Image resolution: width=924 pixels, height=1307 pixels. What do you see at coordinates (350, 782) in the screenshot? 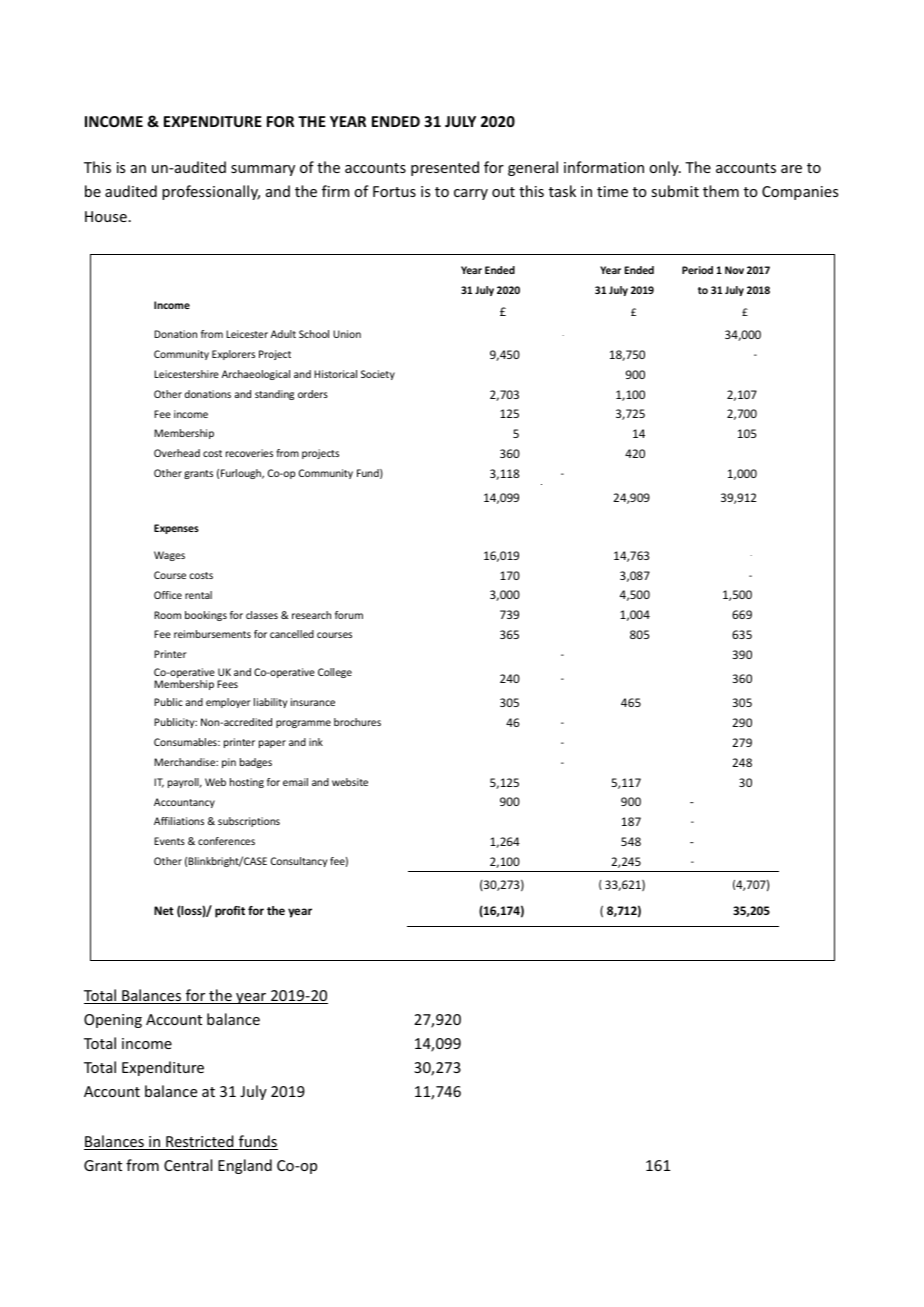
I see `website` at bounding box center [350, 782].
